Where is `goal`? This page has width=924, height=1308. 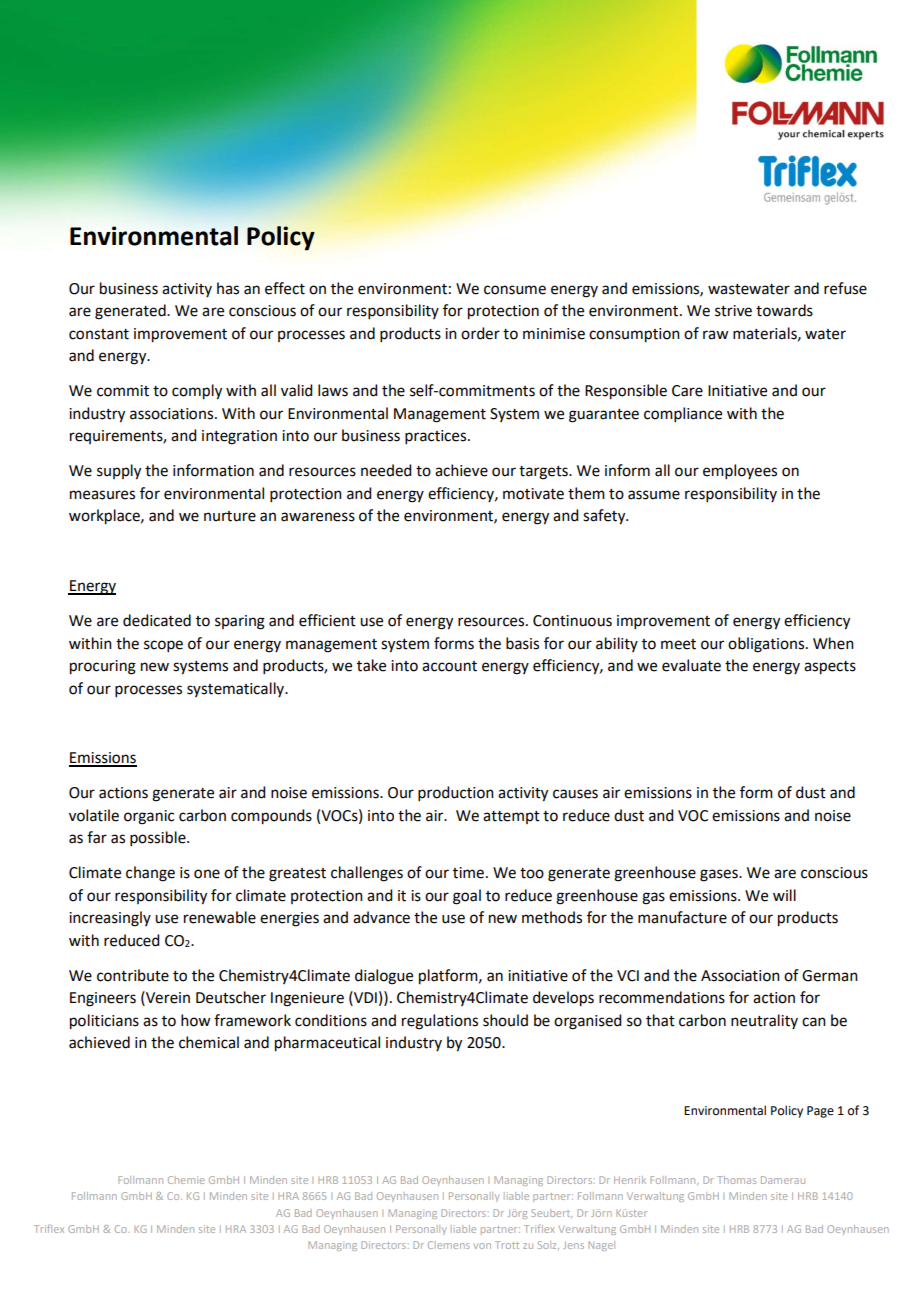
goal is located at coordinates (467, 897).
